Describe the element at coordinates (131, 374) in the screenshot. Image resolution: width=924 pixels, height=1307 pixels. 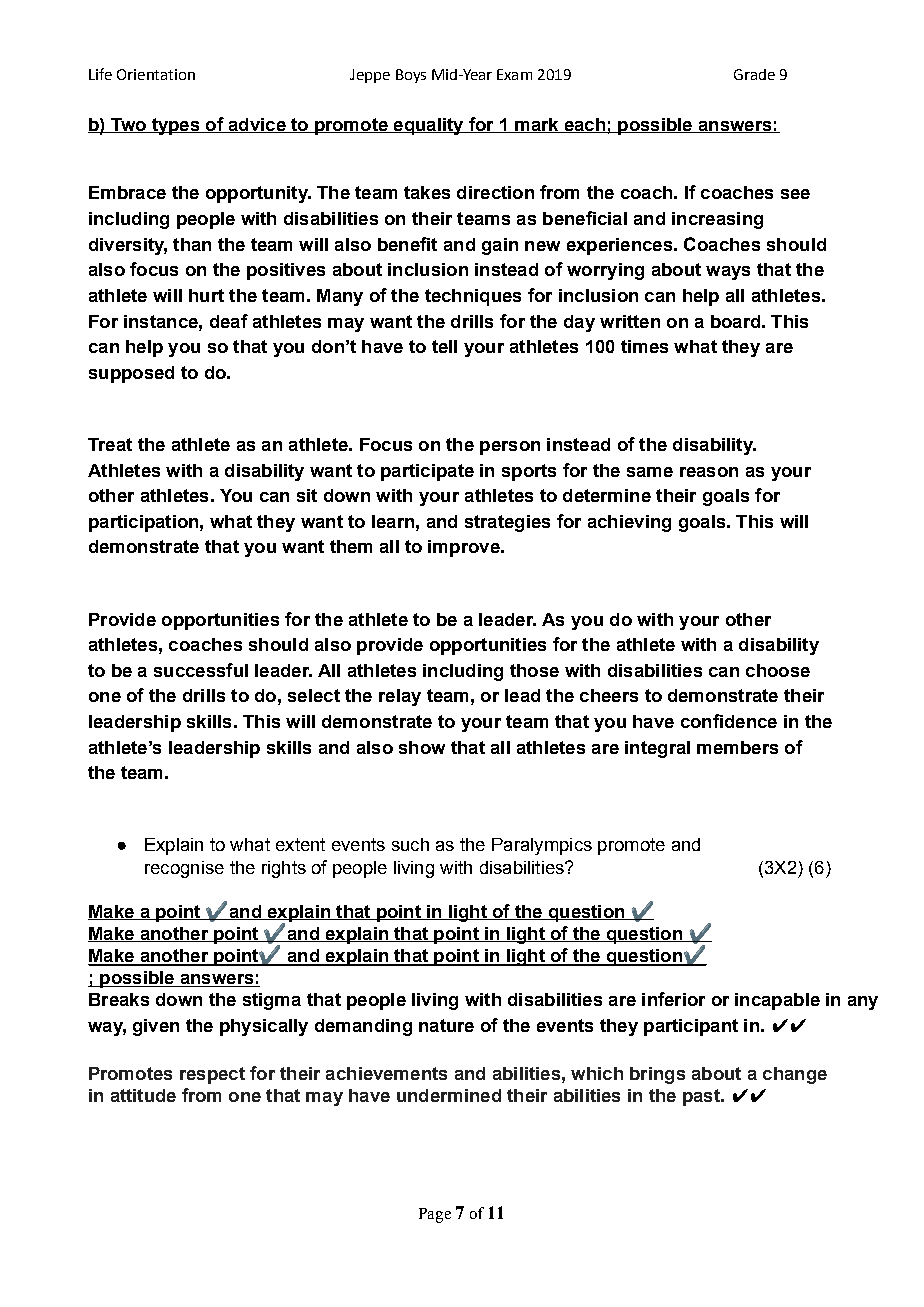
I see `supposed` at that location.
